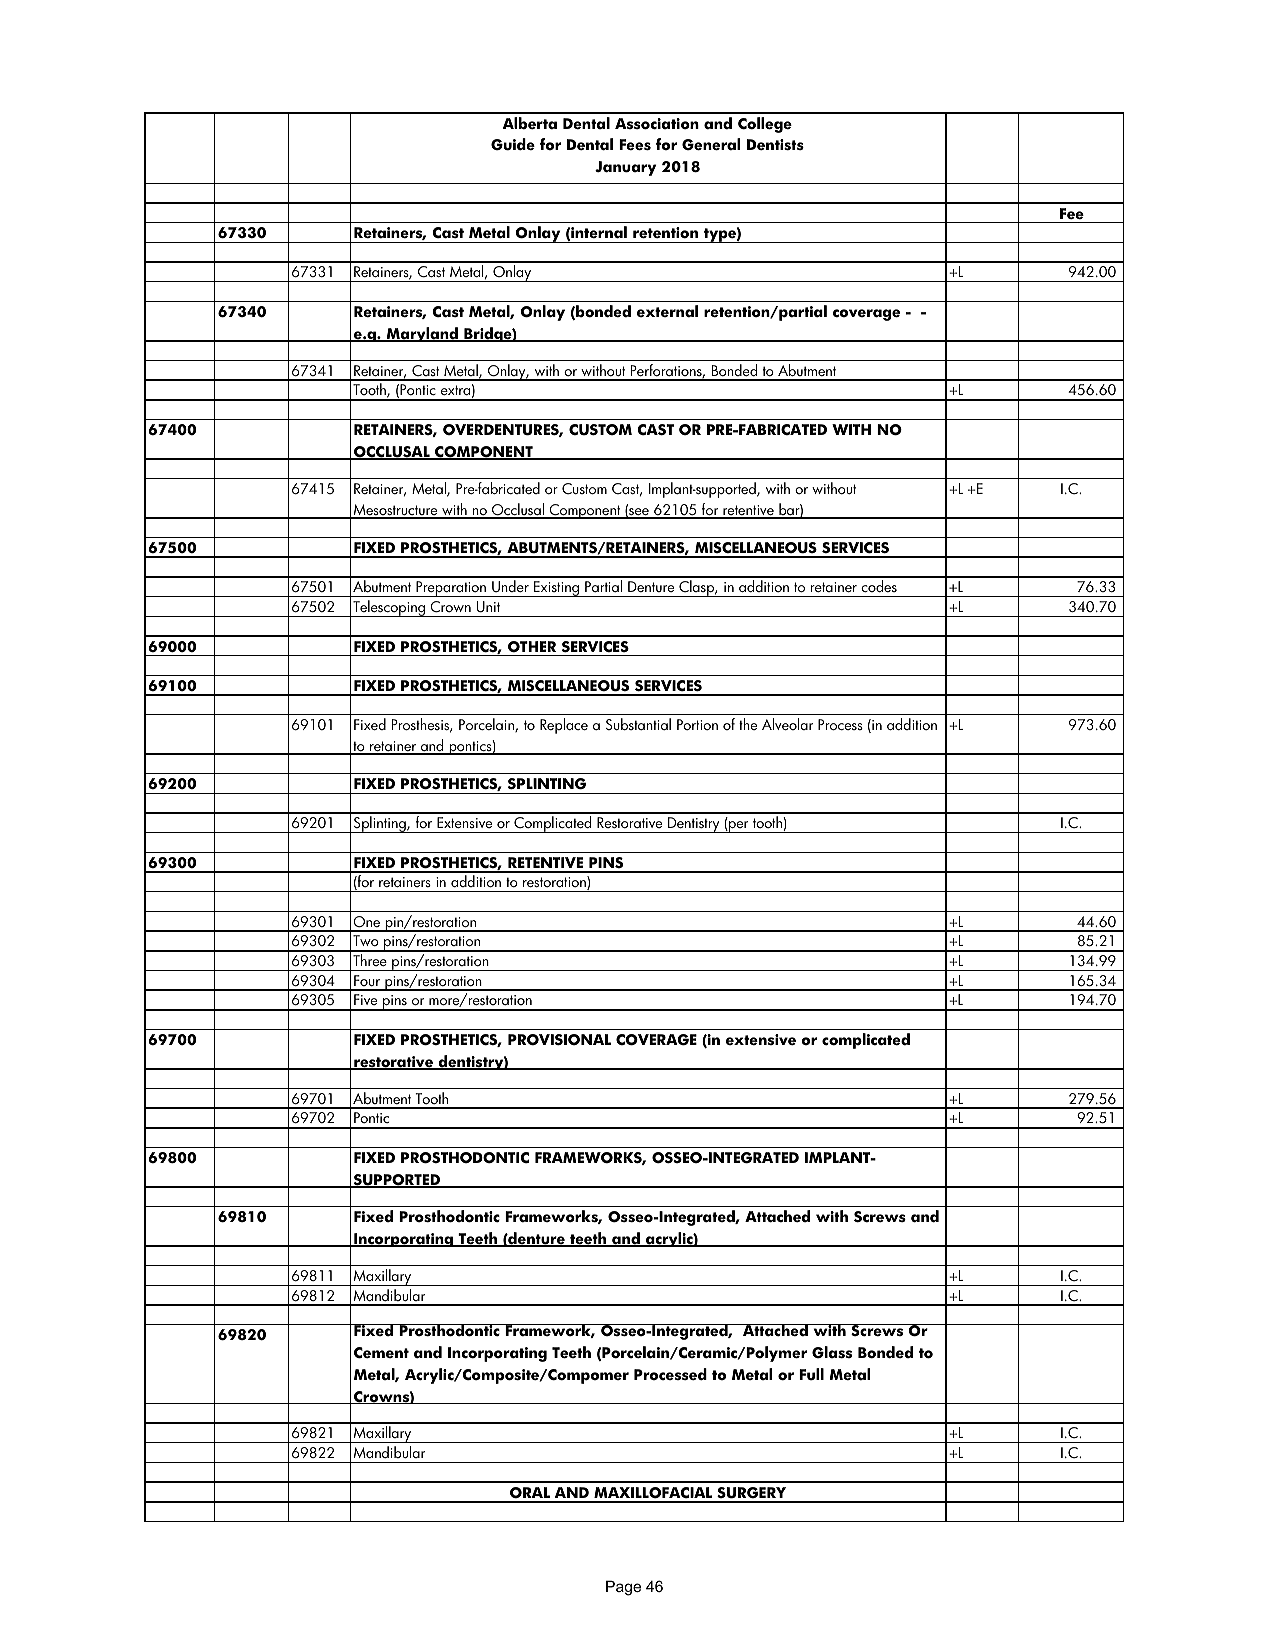 The image size is (1270, 1644). I want to click on Guide, so click(513, 144).
